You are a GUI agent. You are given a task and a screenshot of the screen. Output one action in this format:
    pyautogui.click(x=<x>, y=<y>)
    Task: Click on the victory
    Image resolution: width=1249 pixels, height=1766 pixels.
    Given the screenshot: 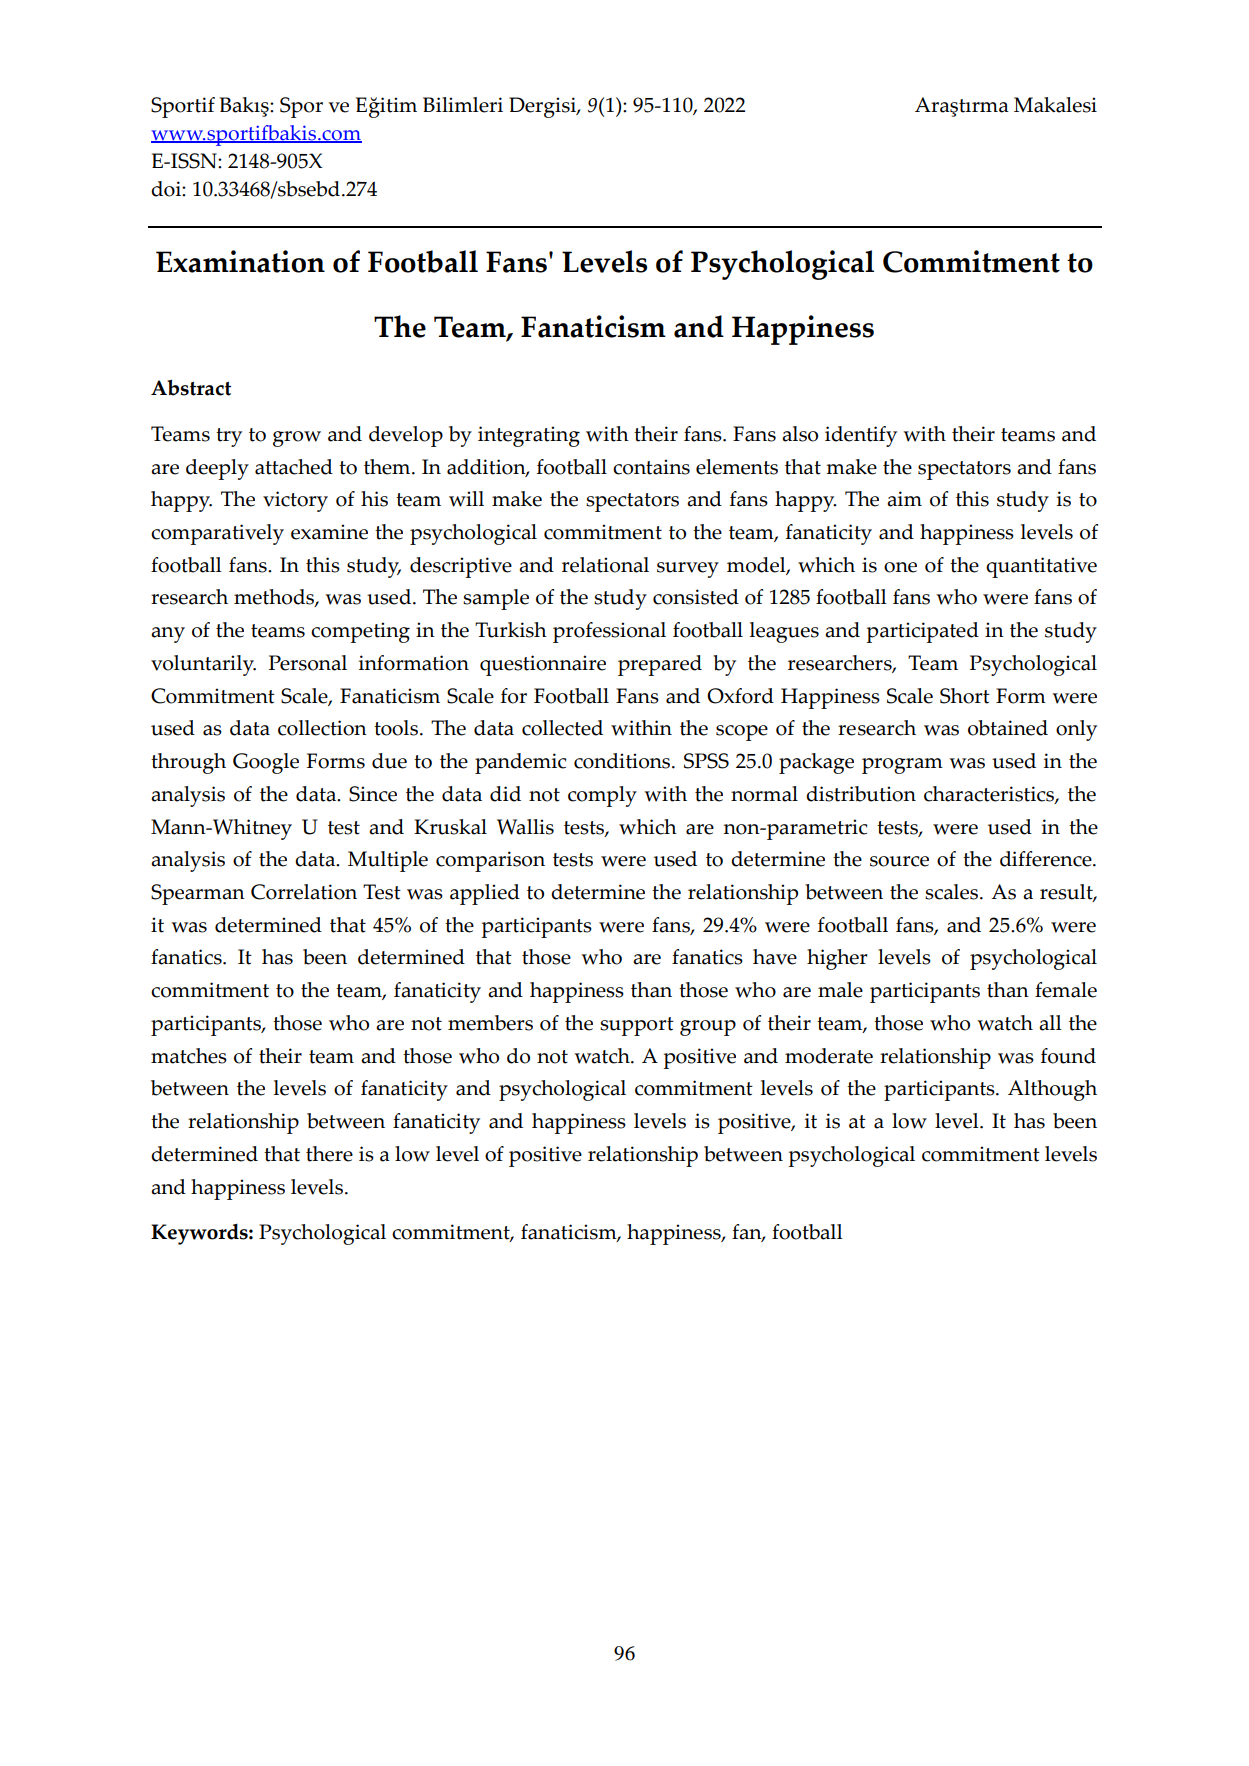 What is the action you would take?
    pyautogui.click(x=295, y=501)
